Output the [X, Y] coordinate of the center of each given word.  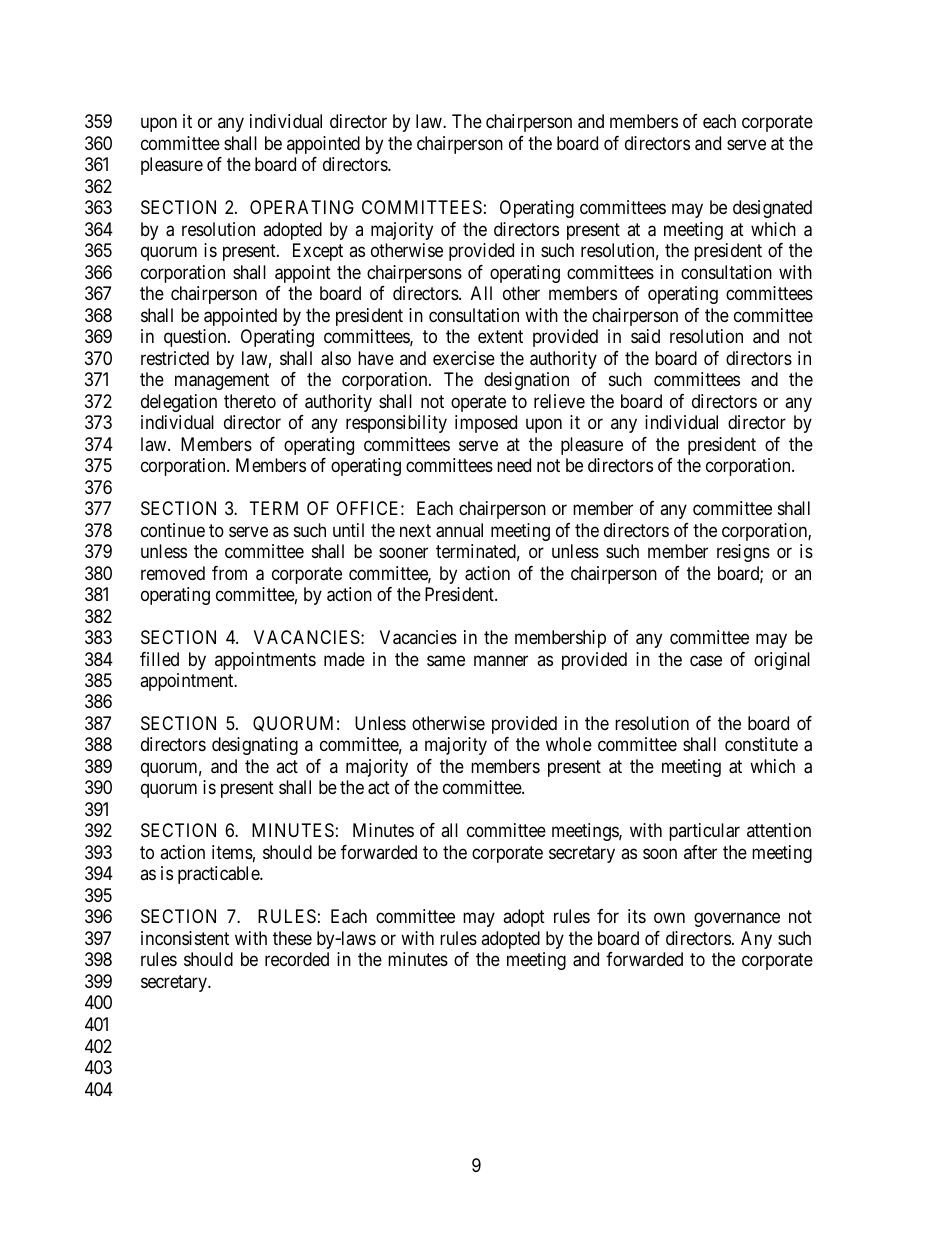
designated [772, 209]
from [229, 573]
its [637, 916]
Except [318, 252]
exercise [464, 358]
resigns [743, 553]
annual [459, 530]
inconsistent [185, 938]
